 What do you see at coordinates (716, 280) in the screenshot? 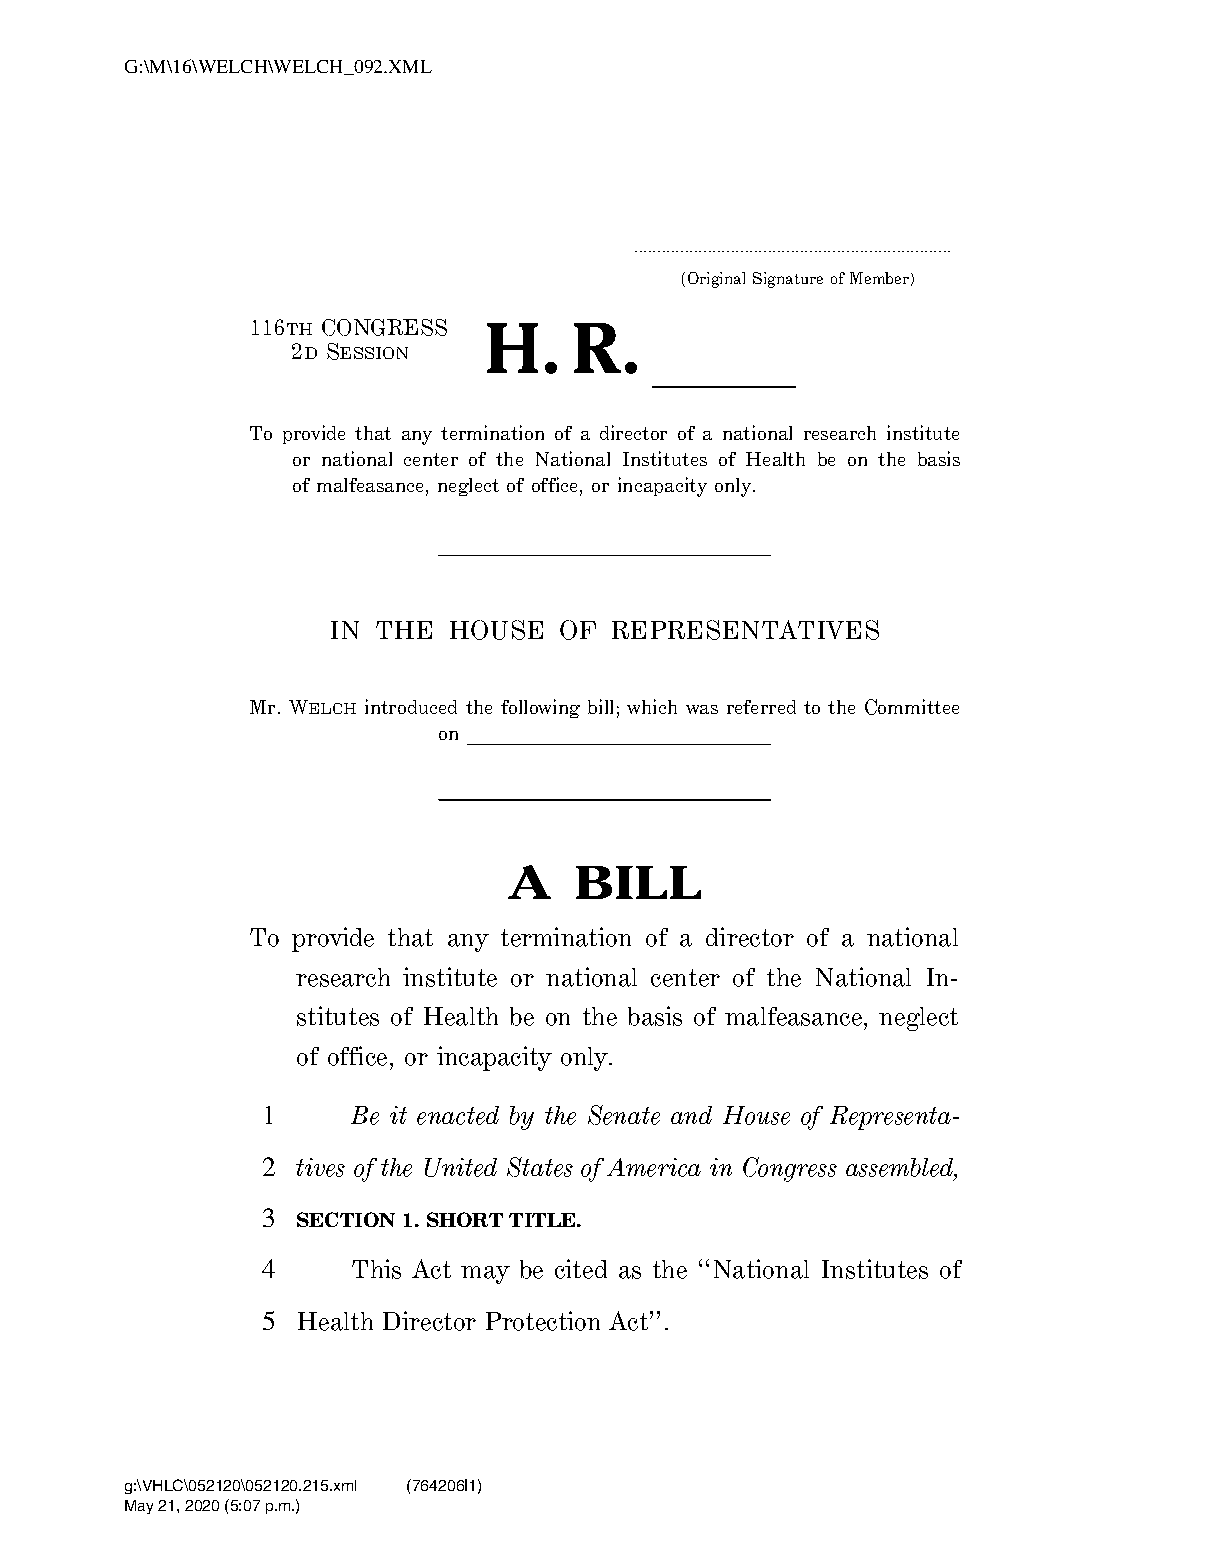
I see `Original` at bounding box center [716, 280].
